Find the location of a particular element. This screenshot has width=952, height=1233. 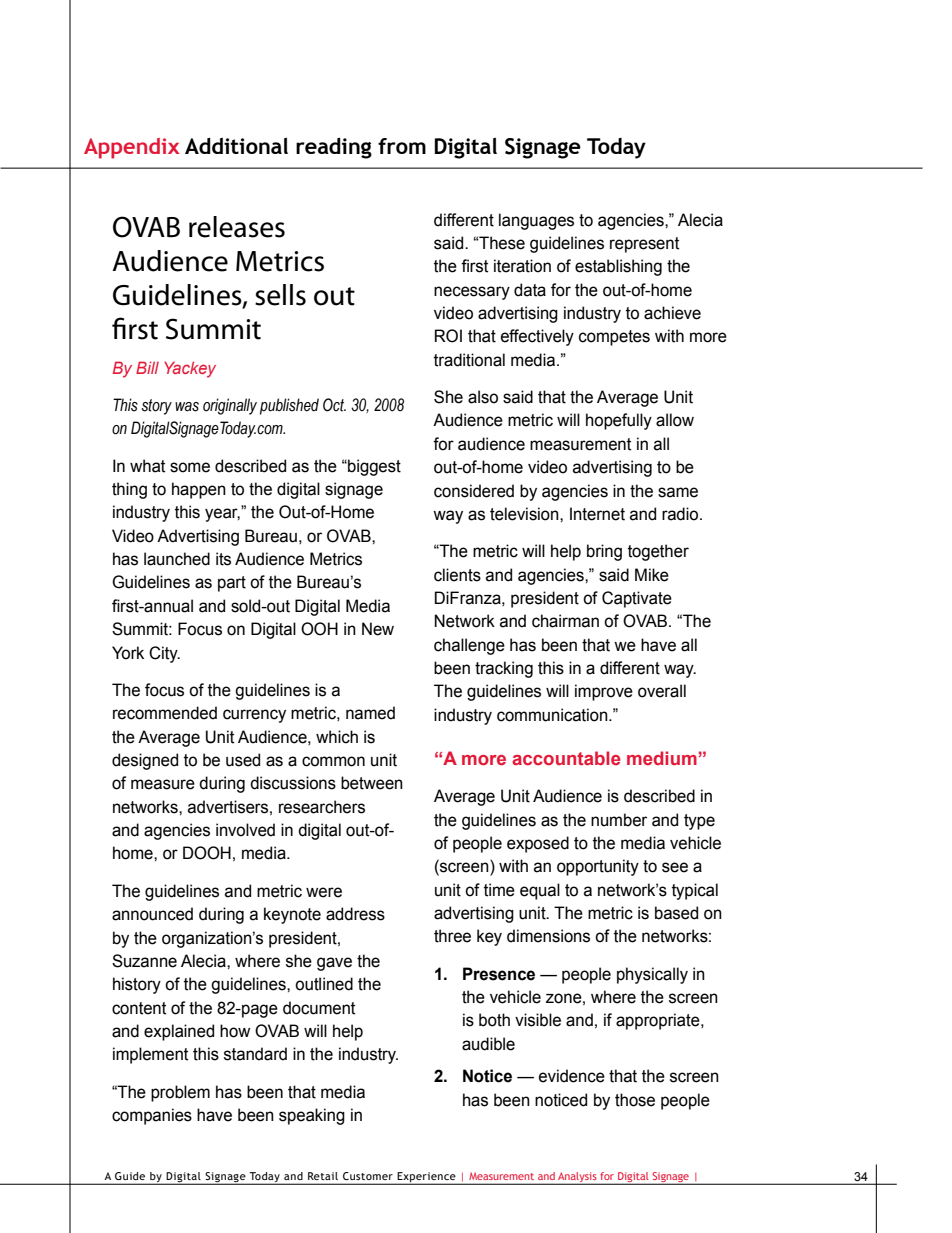

Experience is located at coordinates (426, 1178).
